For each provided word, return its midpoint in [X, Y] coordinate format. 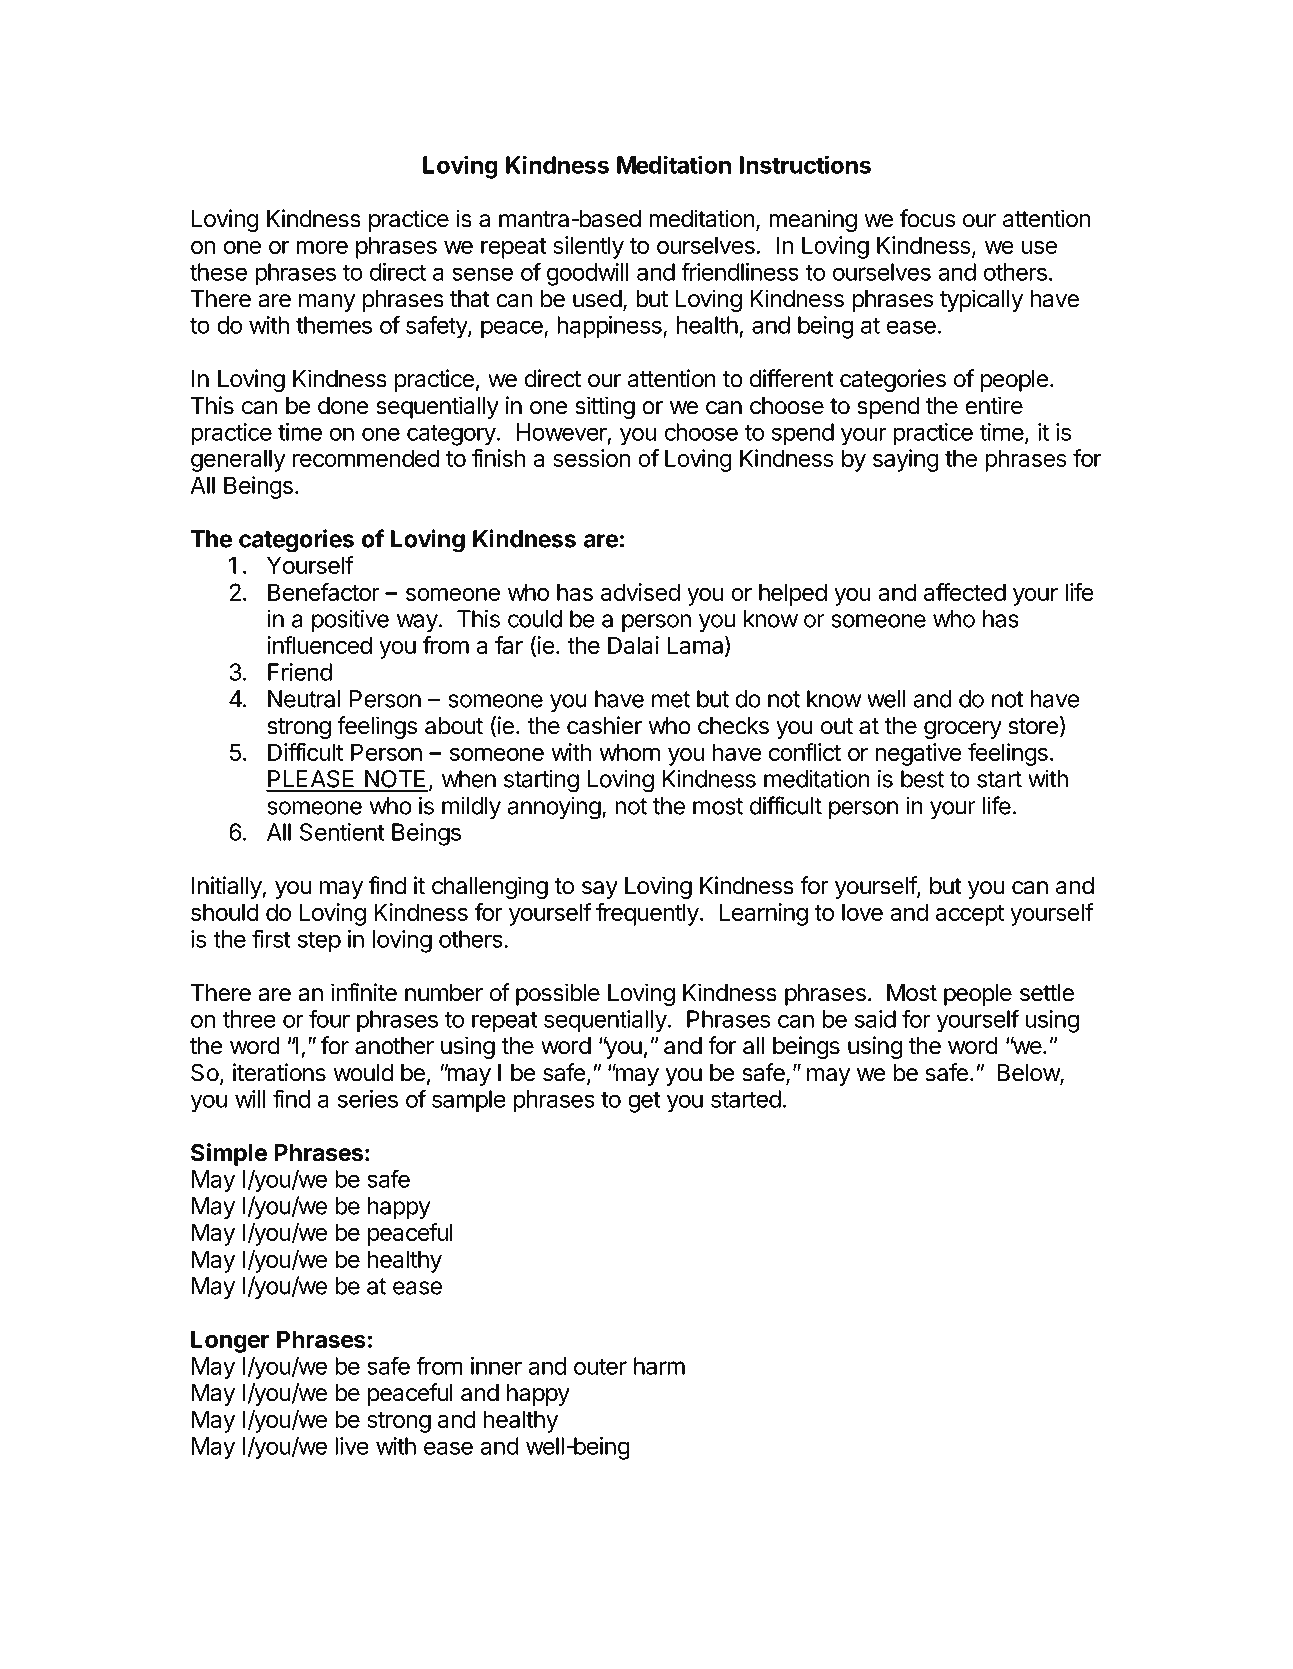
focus [927, 218]
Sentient [342, 832]
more [322, 247]
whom [629, 752]
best [922, 779]
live [352, 1446]
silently [588, 247]
